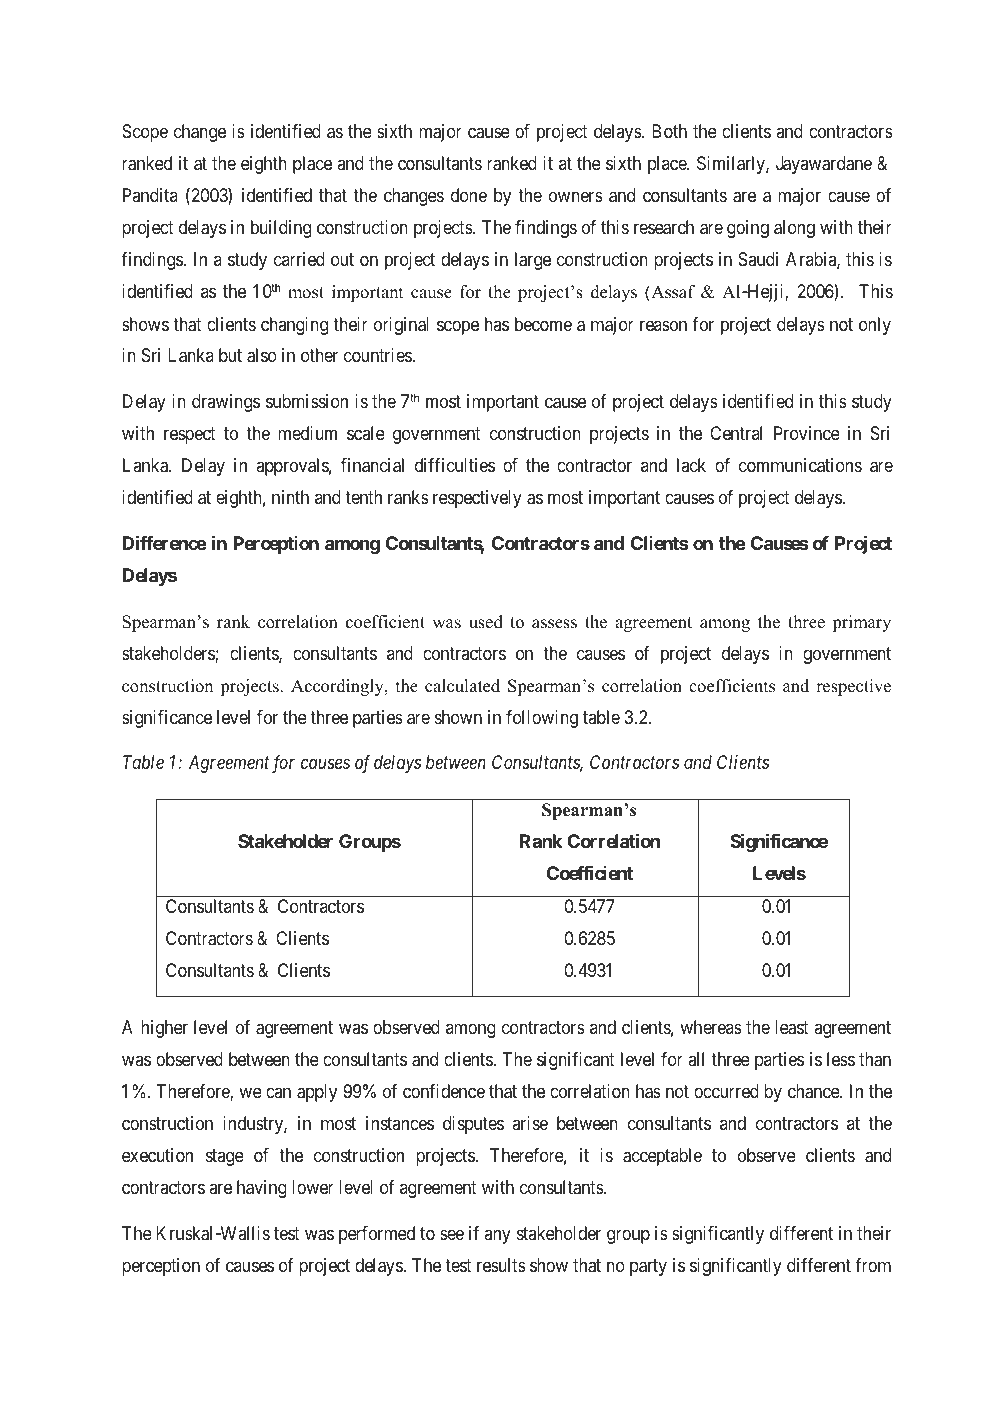 The width and height of the image is (1006, 1423). Describe the element at coordinates (794, 229) in the image. I see `along` at that location.
